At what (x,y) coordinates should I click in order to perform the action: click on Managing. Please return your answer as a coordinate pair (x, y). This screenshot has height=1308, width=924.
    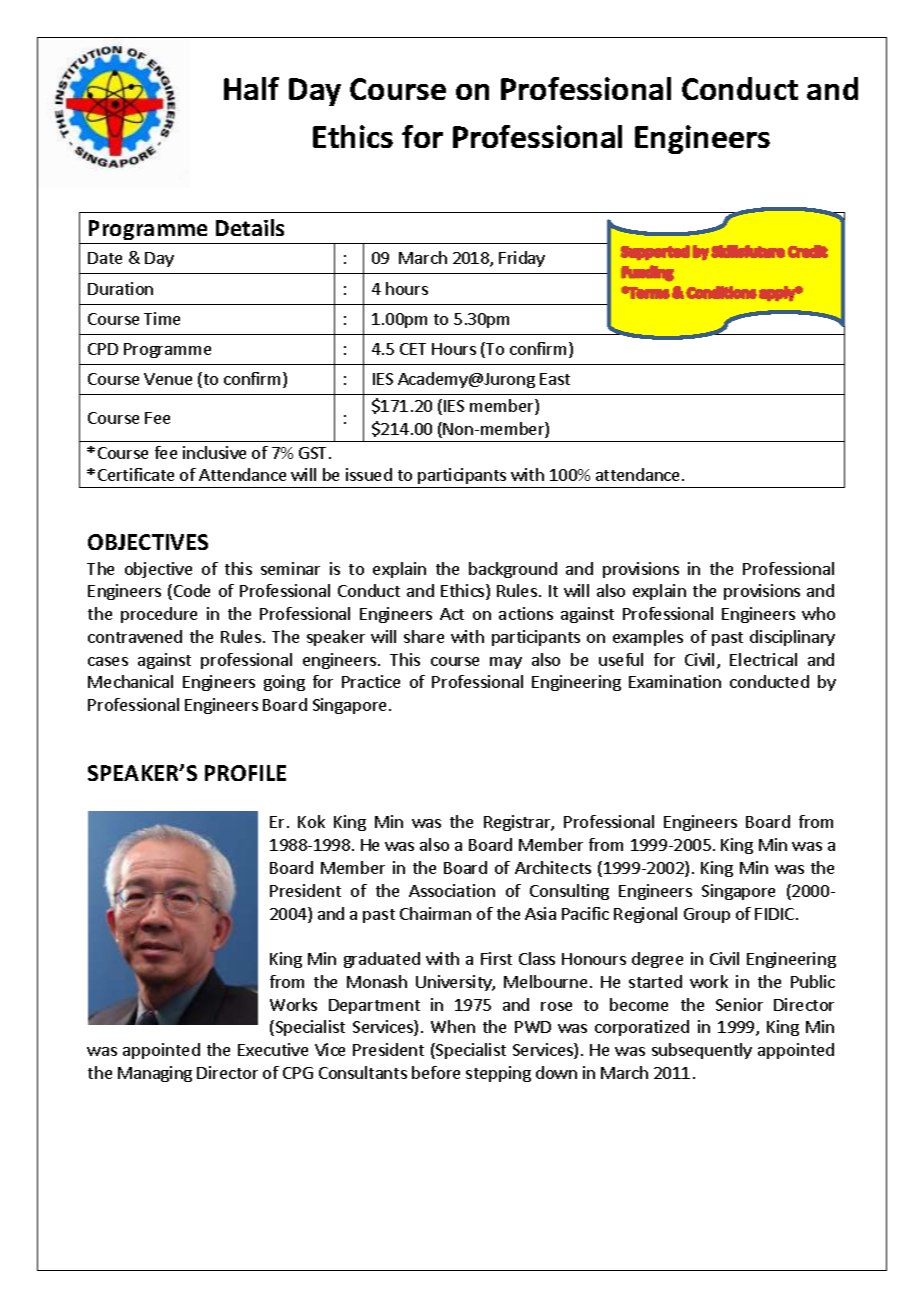
    Looking at the image, I should click on (155, 1074).
